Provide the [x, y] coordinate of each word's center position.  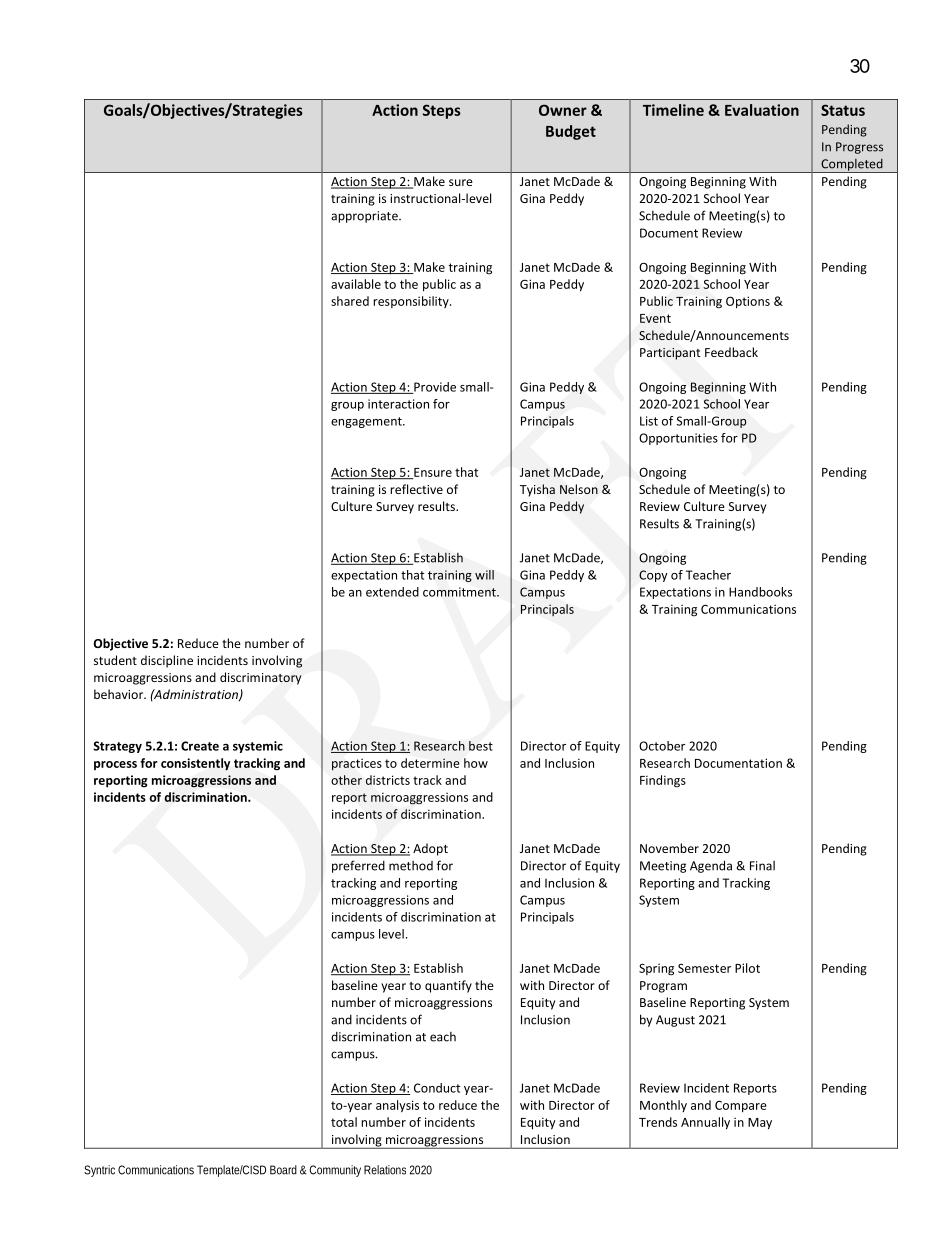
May [760, 1124]
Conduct [437, 1088]
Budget [571, 132]
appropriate [365, 217]
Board [283, 1170]
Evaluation [762, 110]
